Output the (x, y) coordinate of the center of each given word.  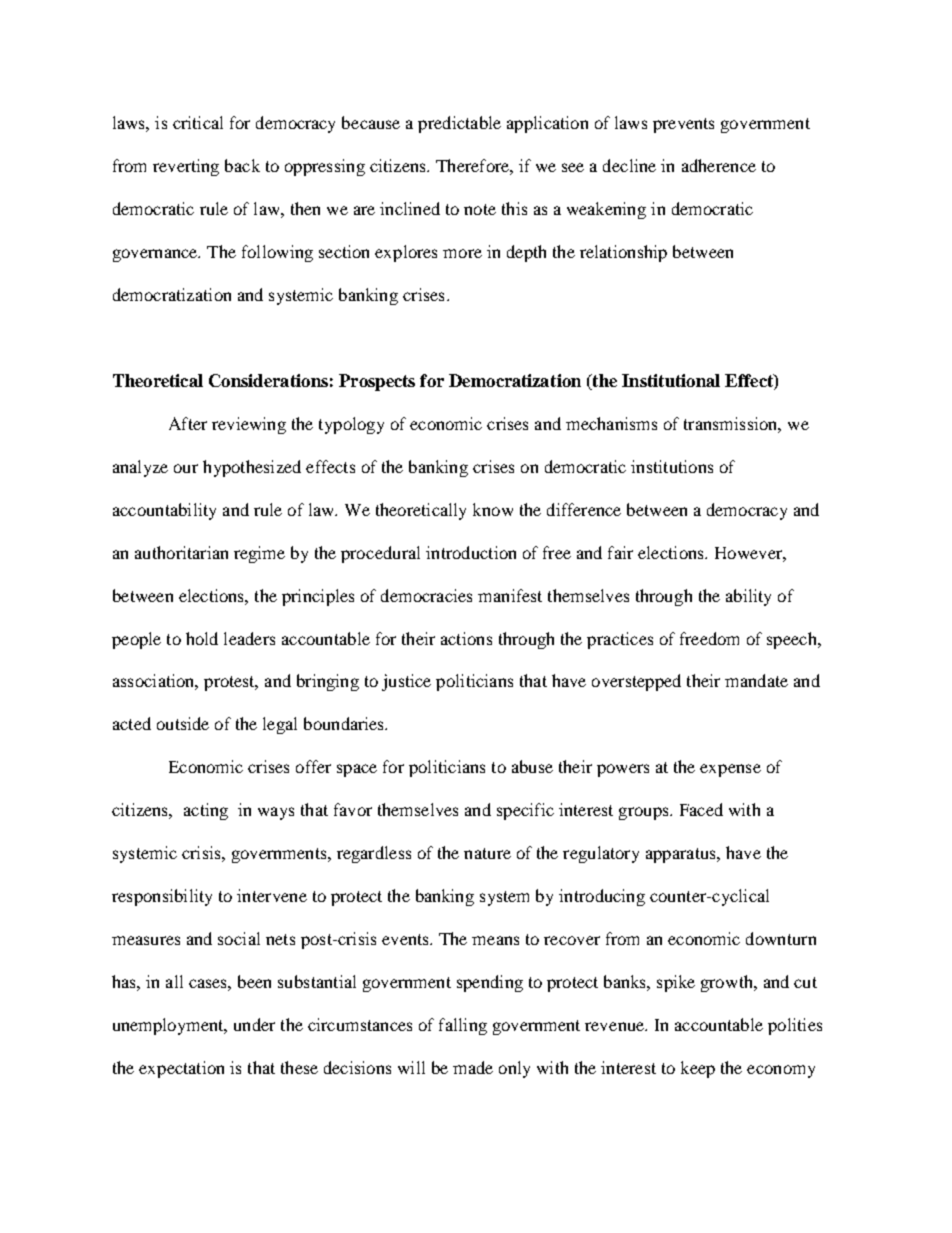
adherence (719, 165)
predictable (459, 124)
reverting (186, 167)
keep (698, 1069)
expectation (181, 1069)
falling (463, 1026)
